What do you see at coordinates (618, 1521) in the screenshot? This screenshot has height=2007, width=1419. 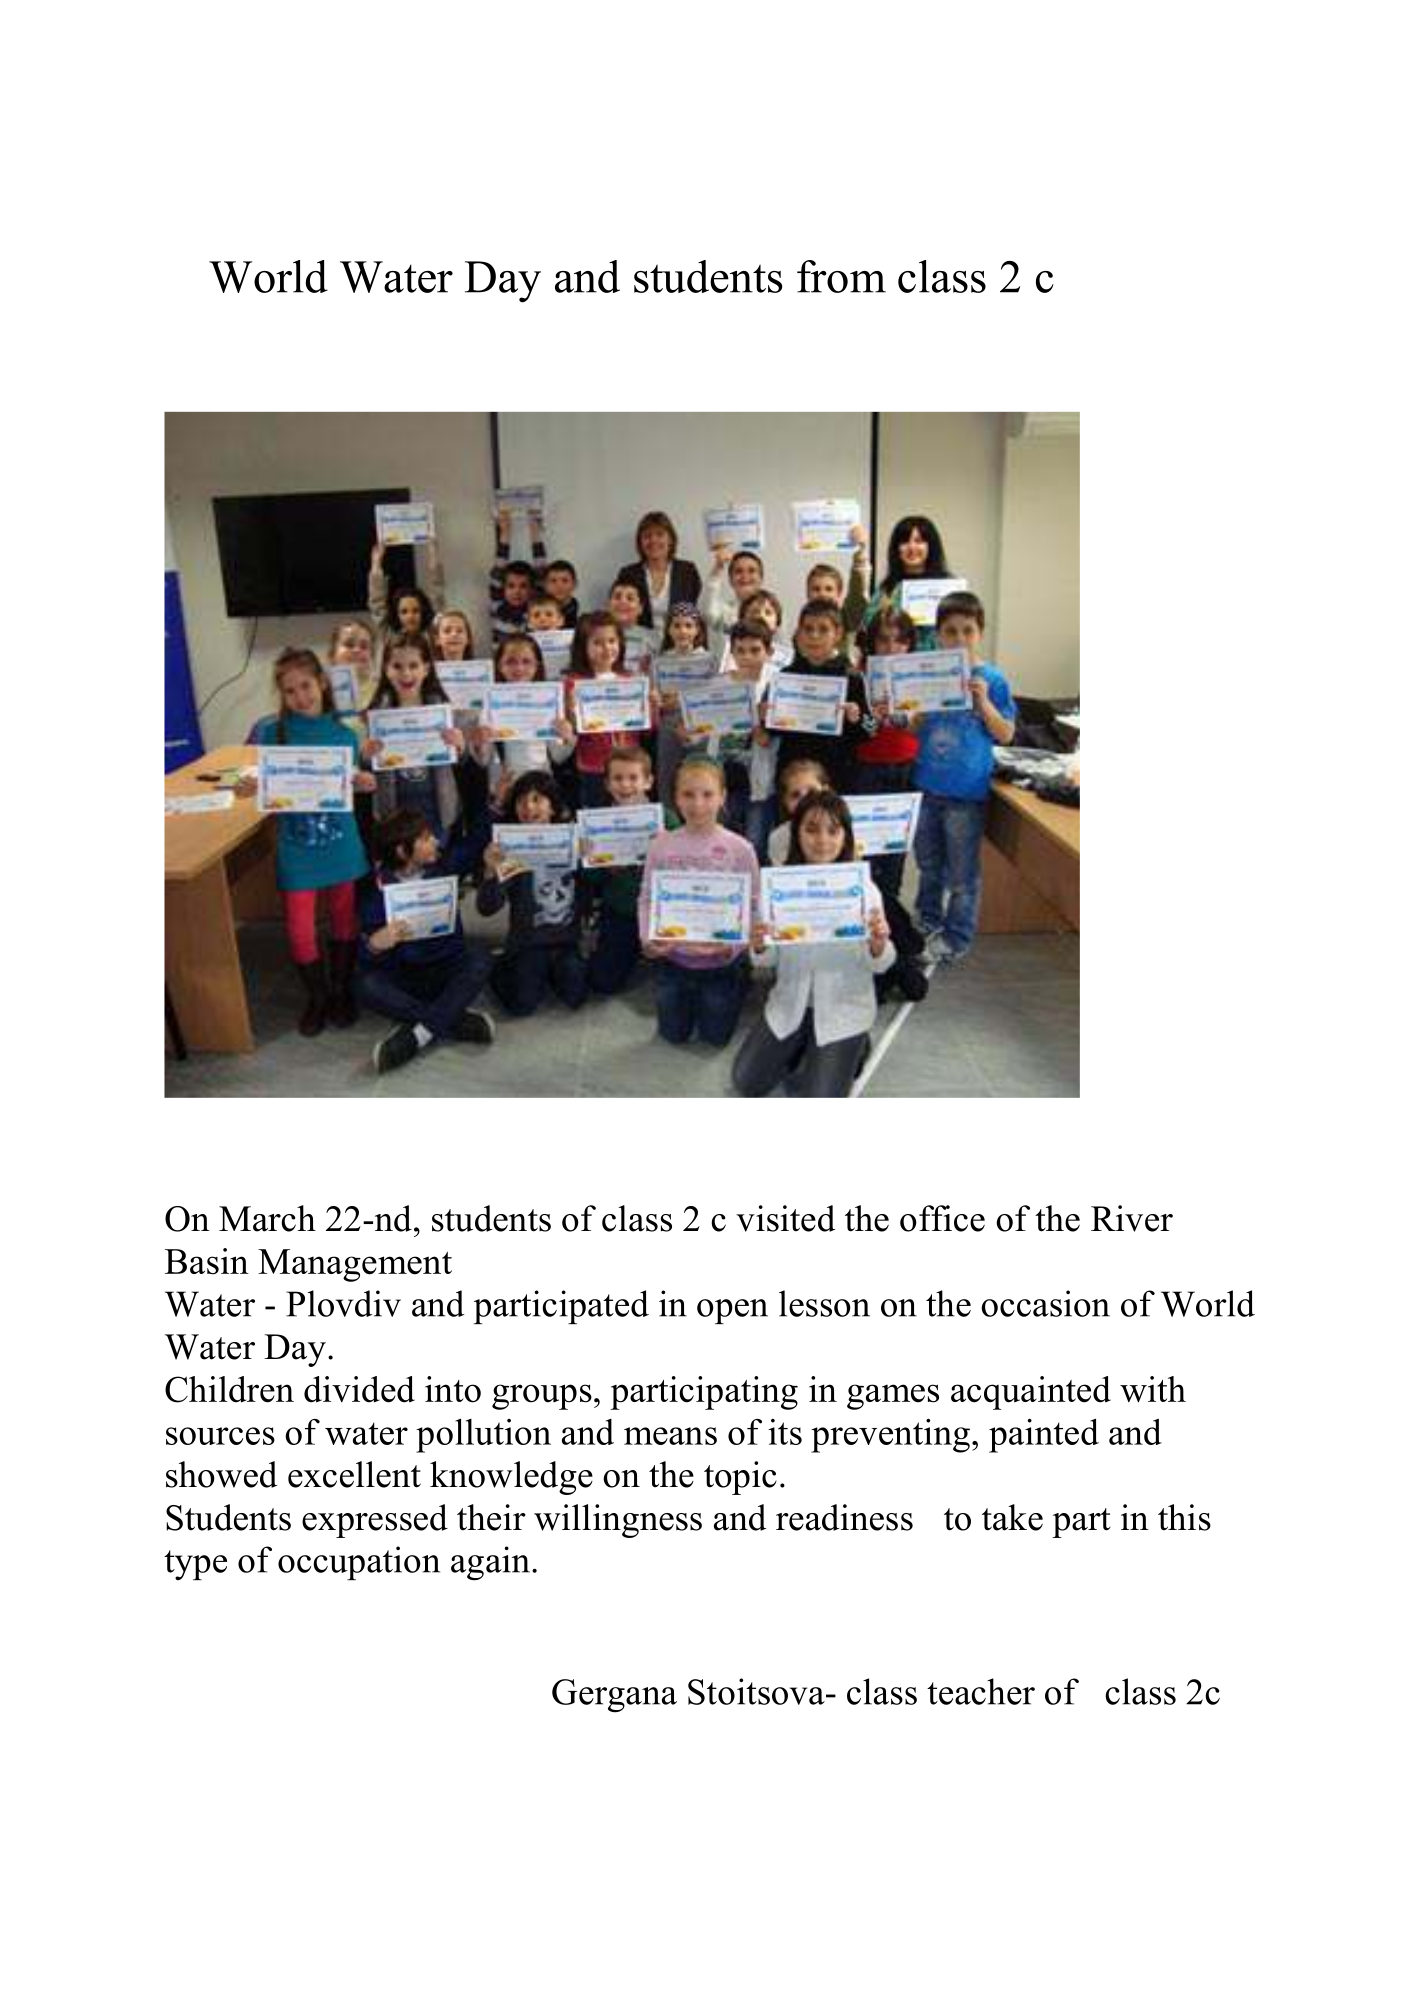 I see `willingness` at bounding box center [618, 1521].
